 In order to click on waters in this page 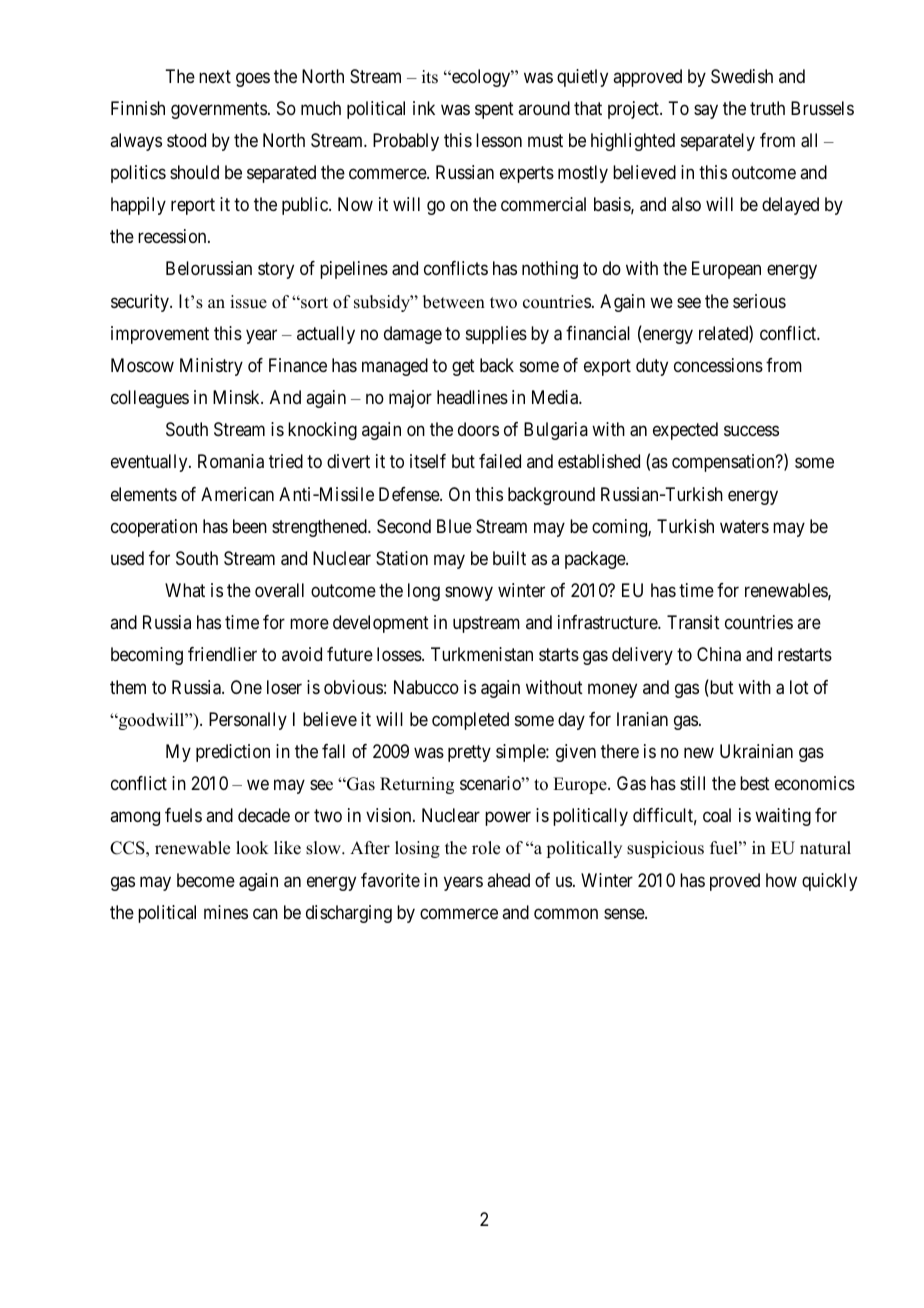, I will do `click(744, 526)`.
